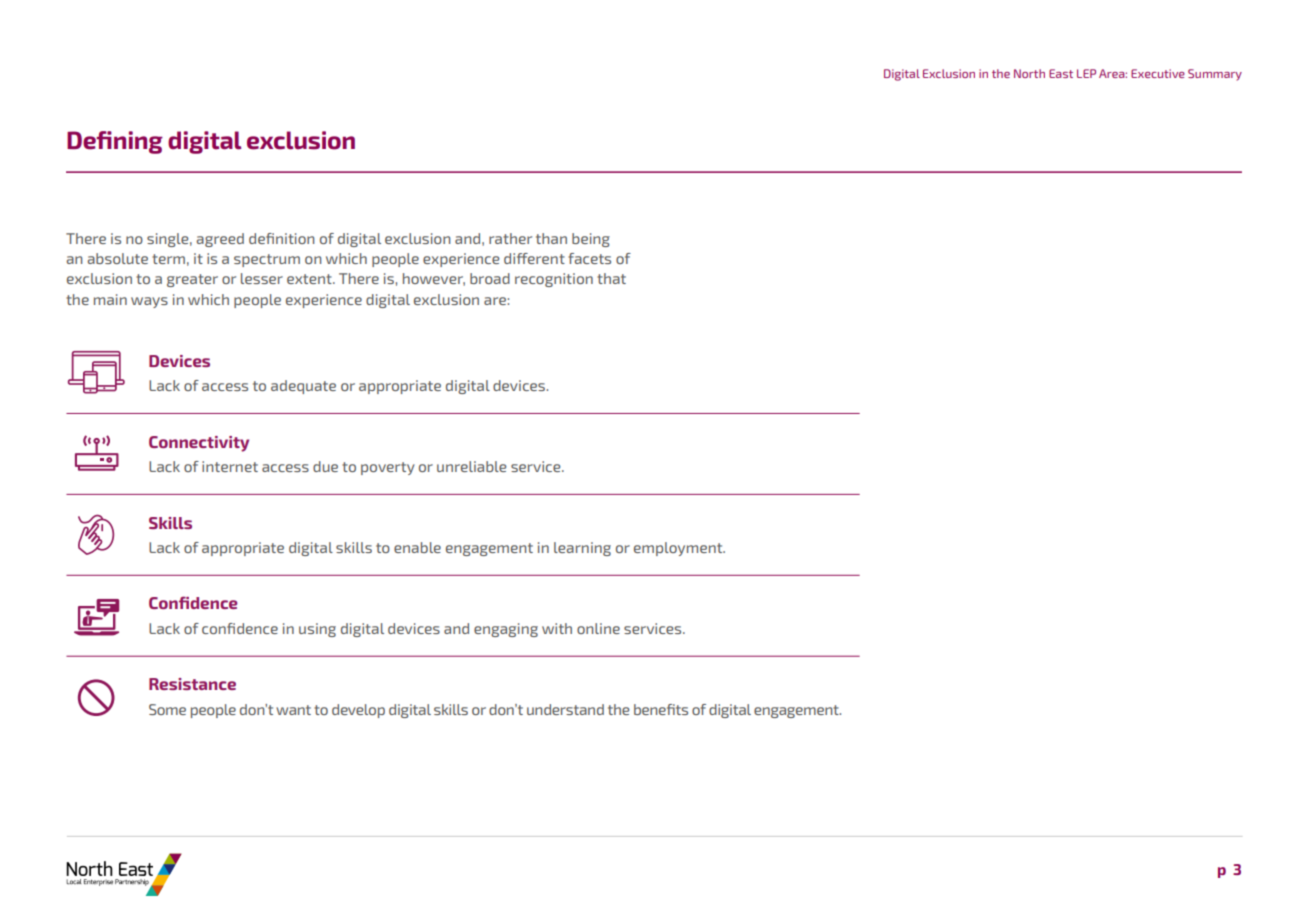 This screenshot has width=1308, height=924. Describe the element at coordinates (1029, 73) in the screenshot. I see `North` at that location.
